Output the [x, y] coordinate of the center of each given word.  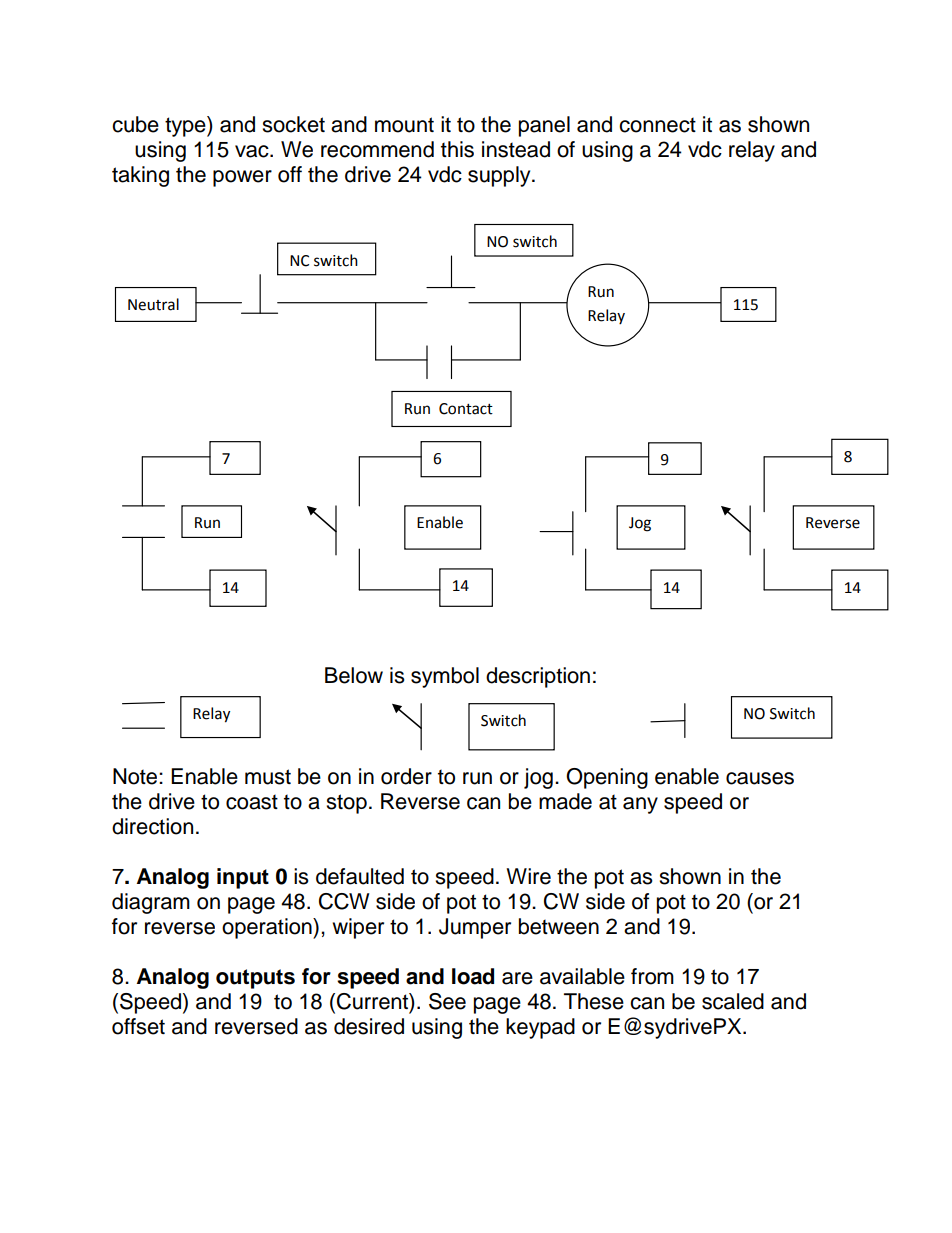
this [457, 149]
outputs [255, 979]
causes [760, 778]
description [538, 677]
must [268, 777]
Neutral [153, 304]
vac [253, 151]
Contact [466, 409]
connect [657, 125]
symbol [445, 677]
